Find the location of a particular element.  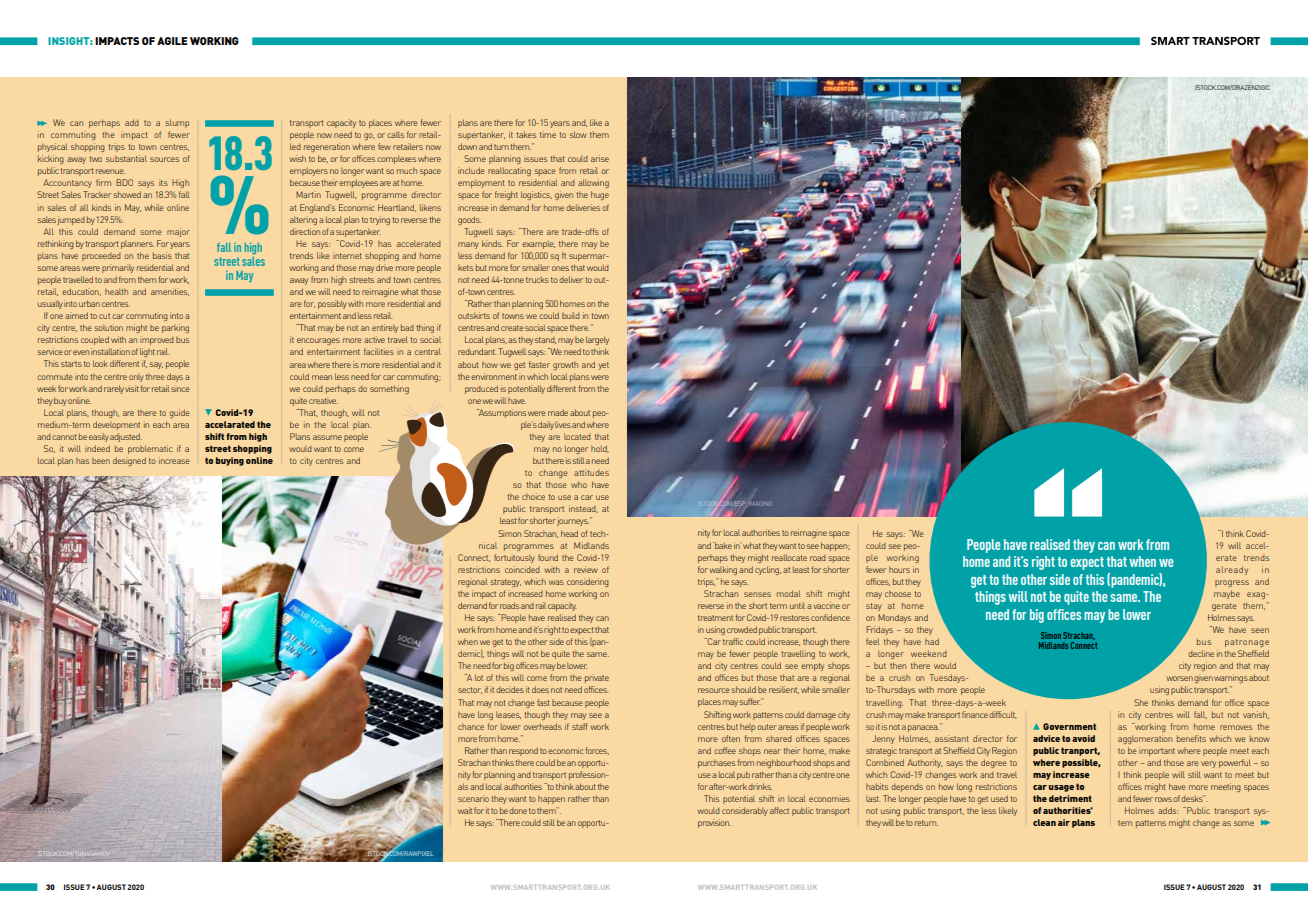

ones is located at coordinates (560, 268).
